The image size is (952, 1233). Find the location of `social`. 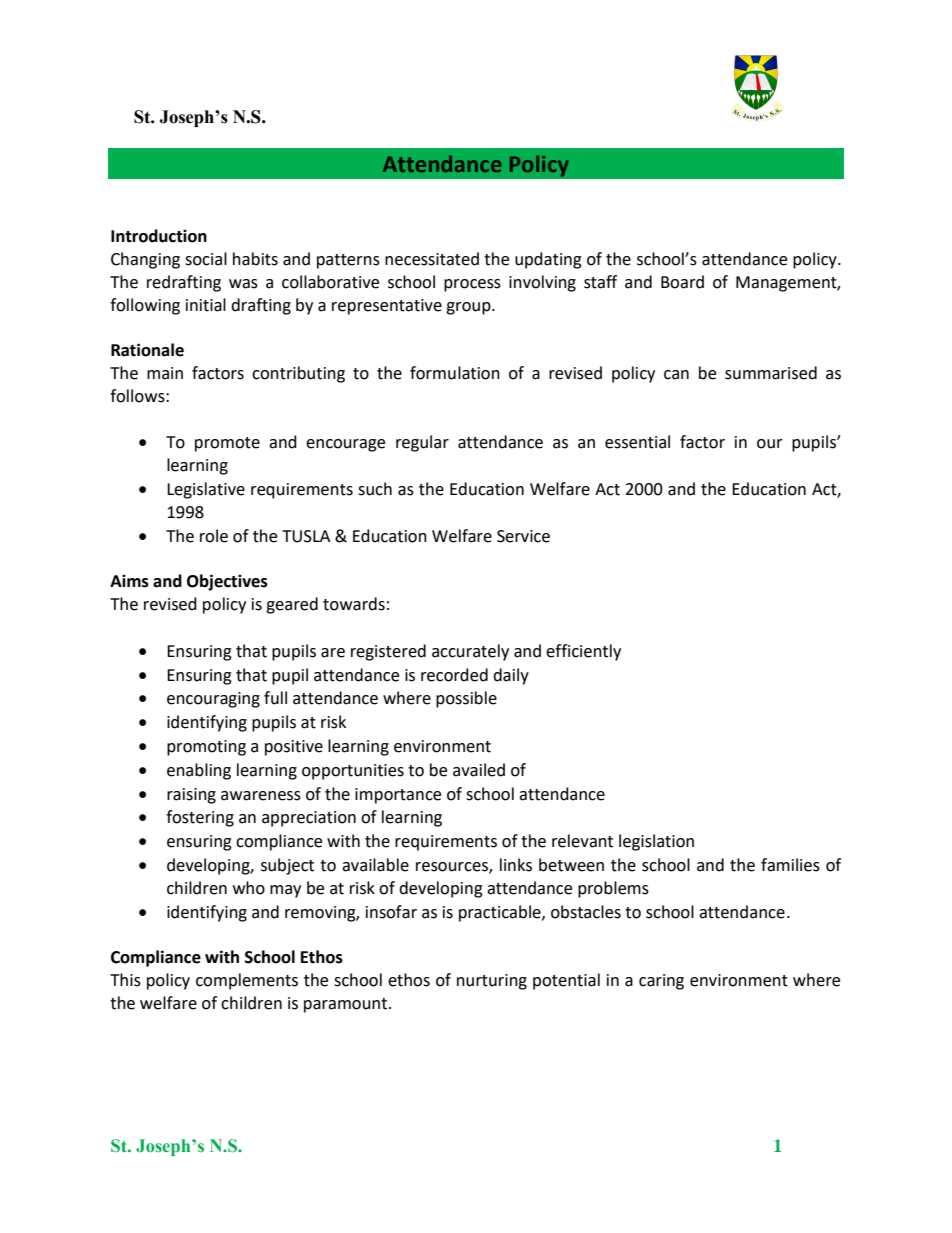

social is located at coordinates (206, 259).
